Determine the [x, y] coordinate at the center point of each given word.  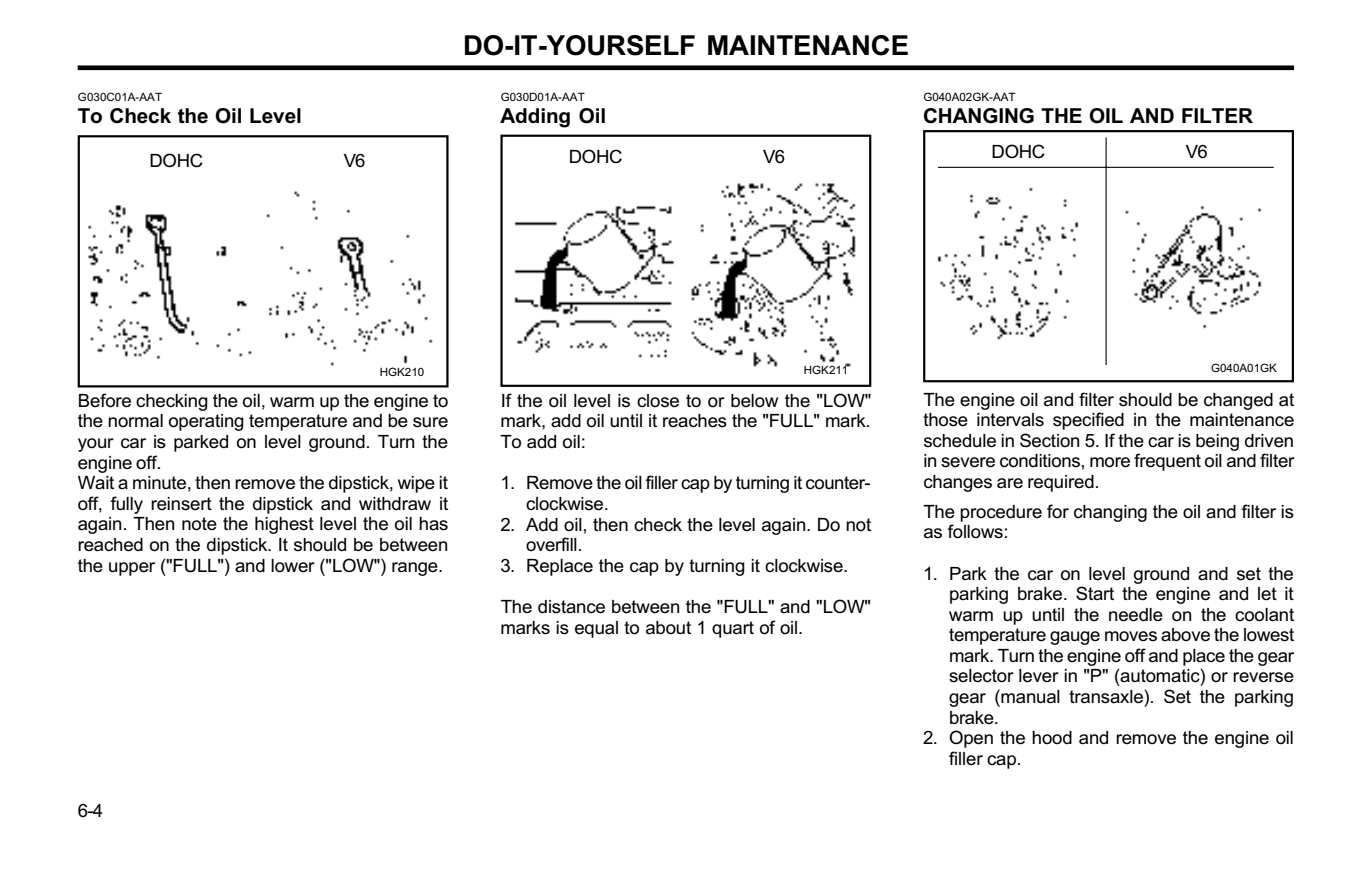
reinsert [181, 504]
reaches [695, 421]
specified [1088, 421]
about [668, 628]
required [1061, 483]
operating [206, 422]
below [754, 401]
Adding [535, 118]
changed [1238, 401]
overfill [551, 544]
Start [1095, 593]
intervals [1010, 420]
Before [105, 400]
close [658, 401]
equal [596, 629]
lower [293, 566]
